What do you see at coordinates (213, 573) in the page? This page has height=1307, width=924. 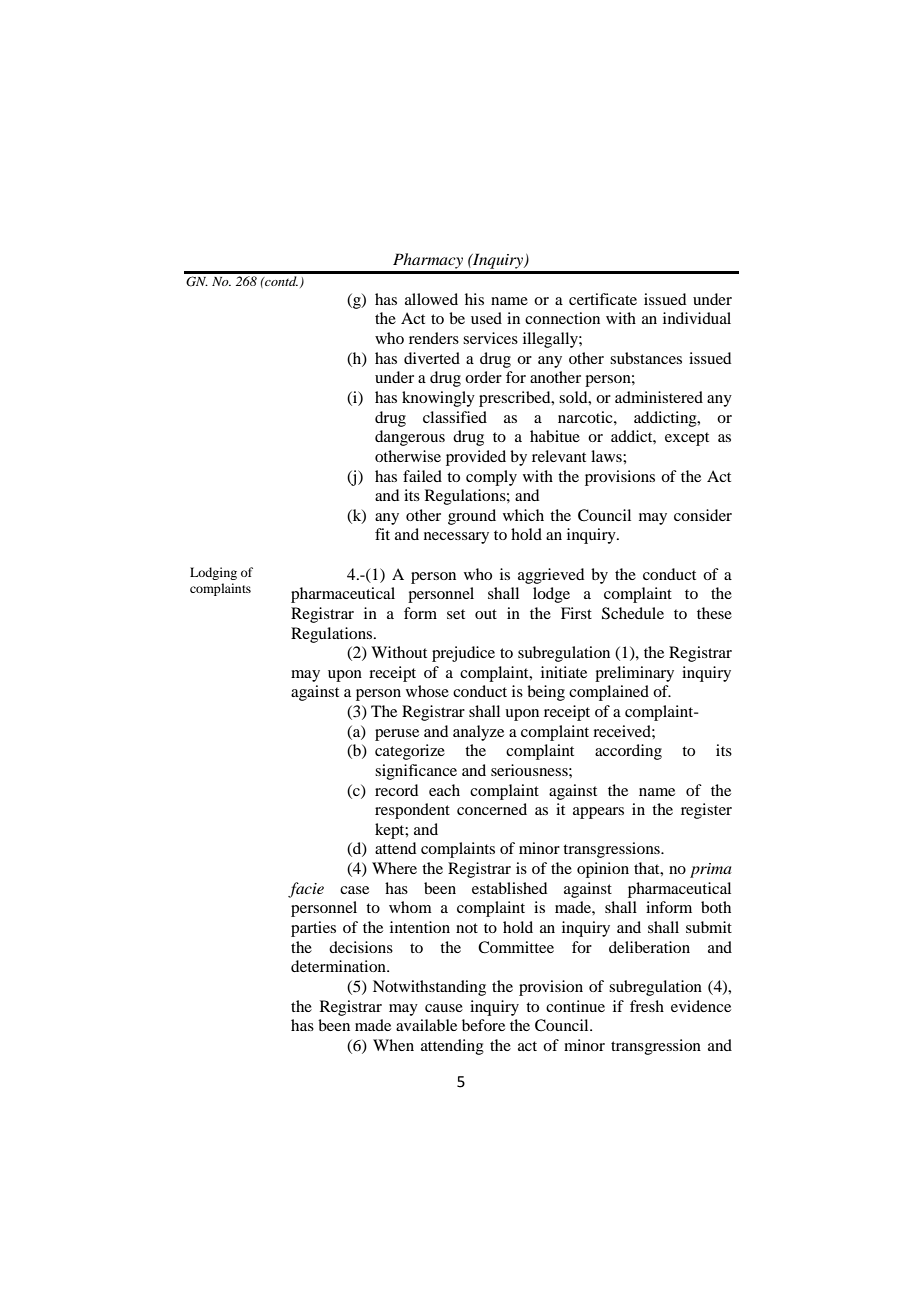 I see `Lodging` at bounding box center [213, 573].
